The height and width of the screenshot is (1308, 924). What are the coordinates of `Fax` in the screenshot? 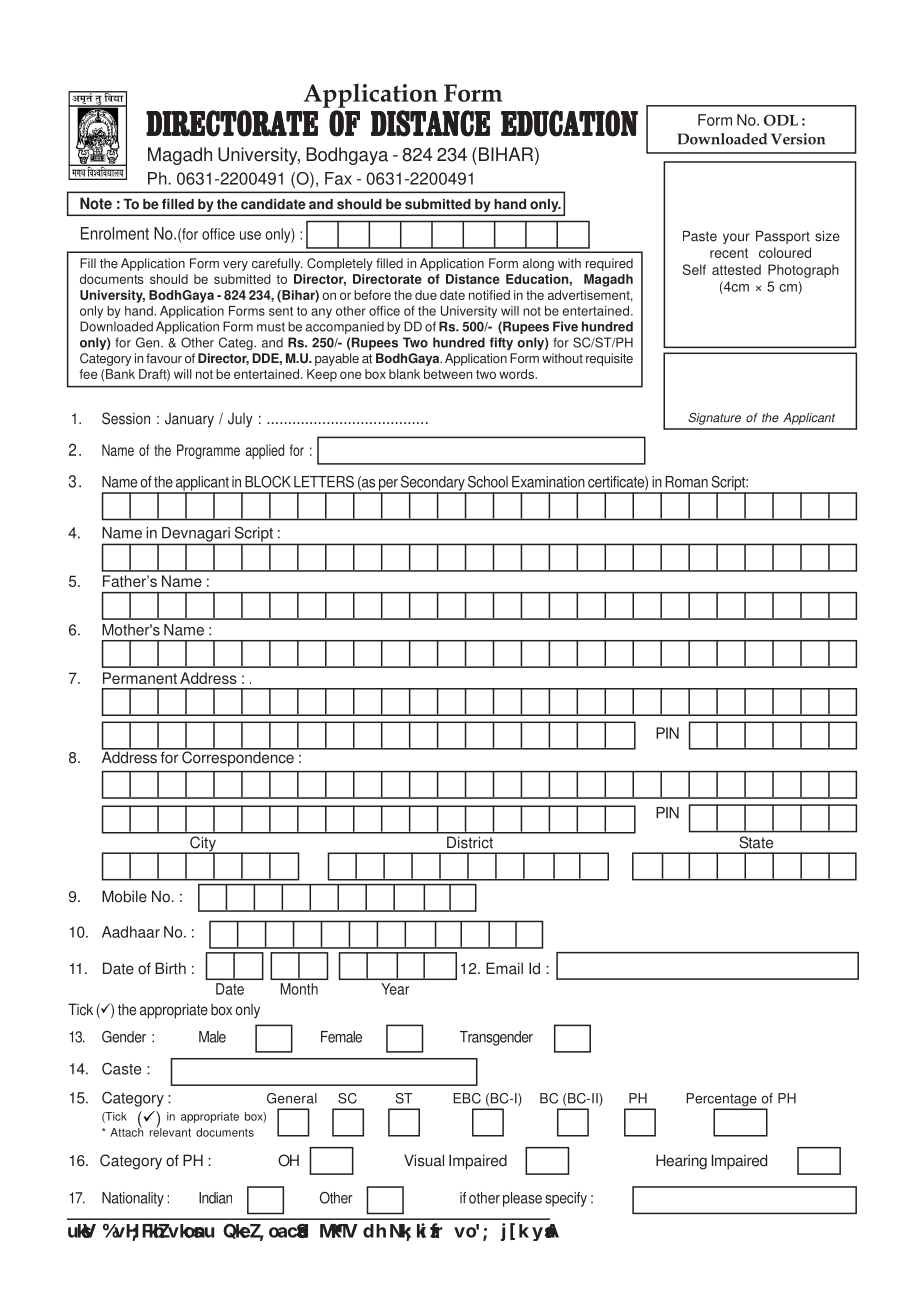 It's located at (338, 178).
